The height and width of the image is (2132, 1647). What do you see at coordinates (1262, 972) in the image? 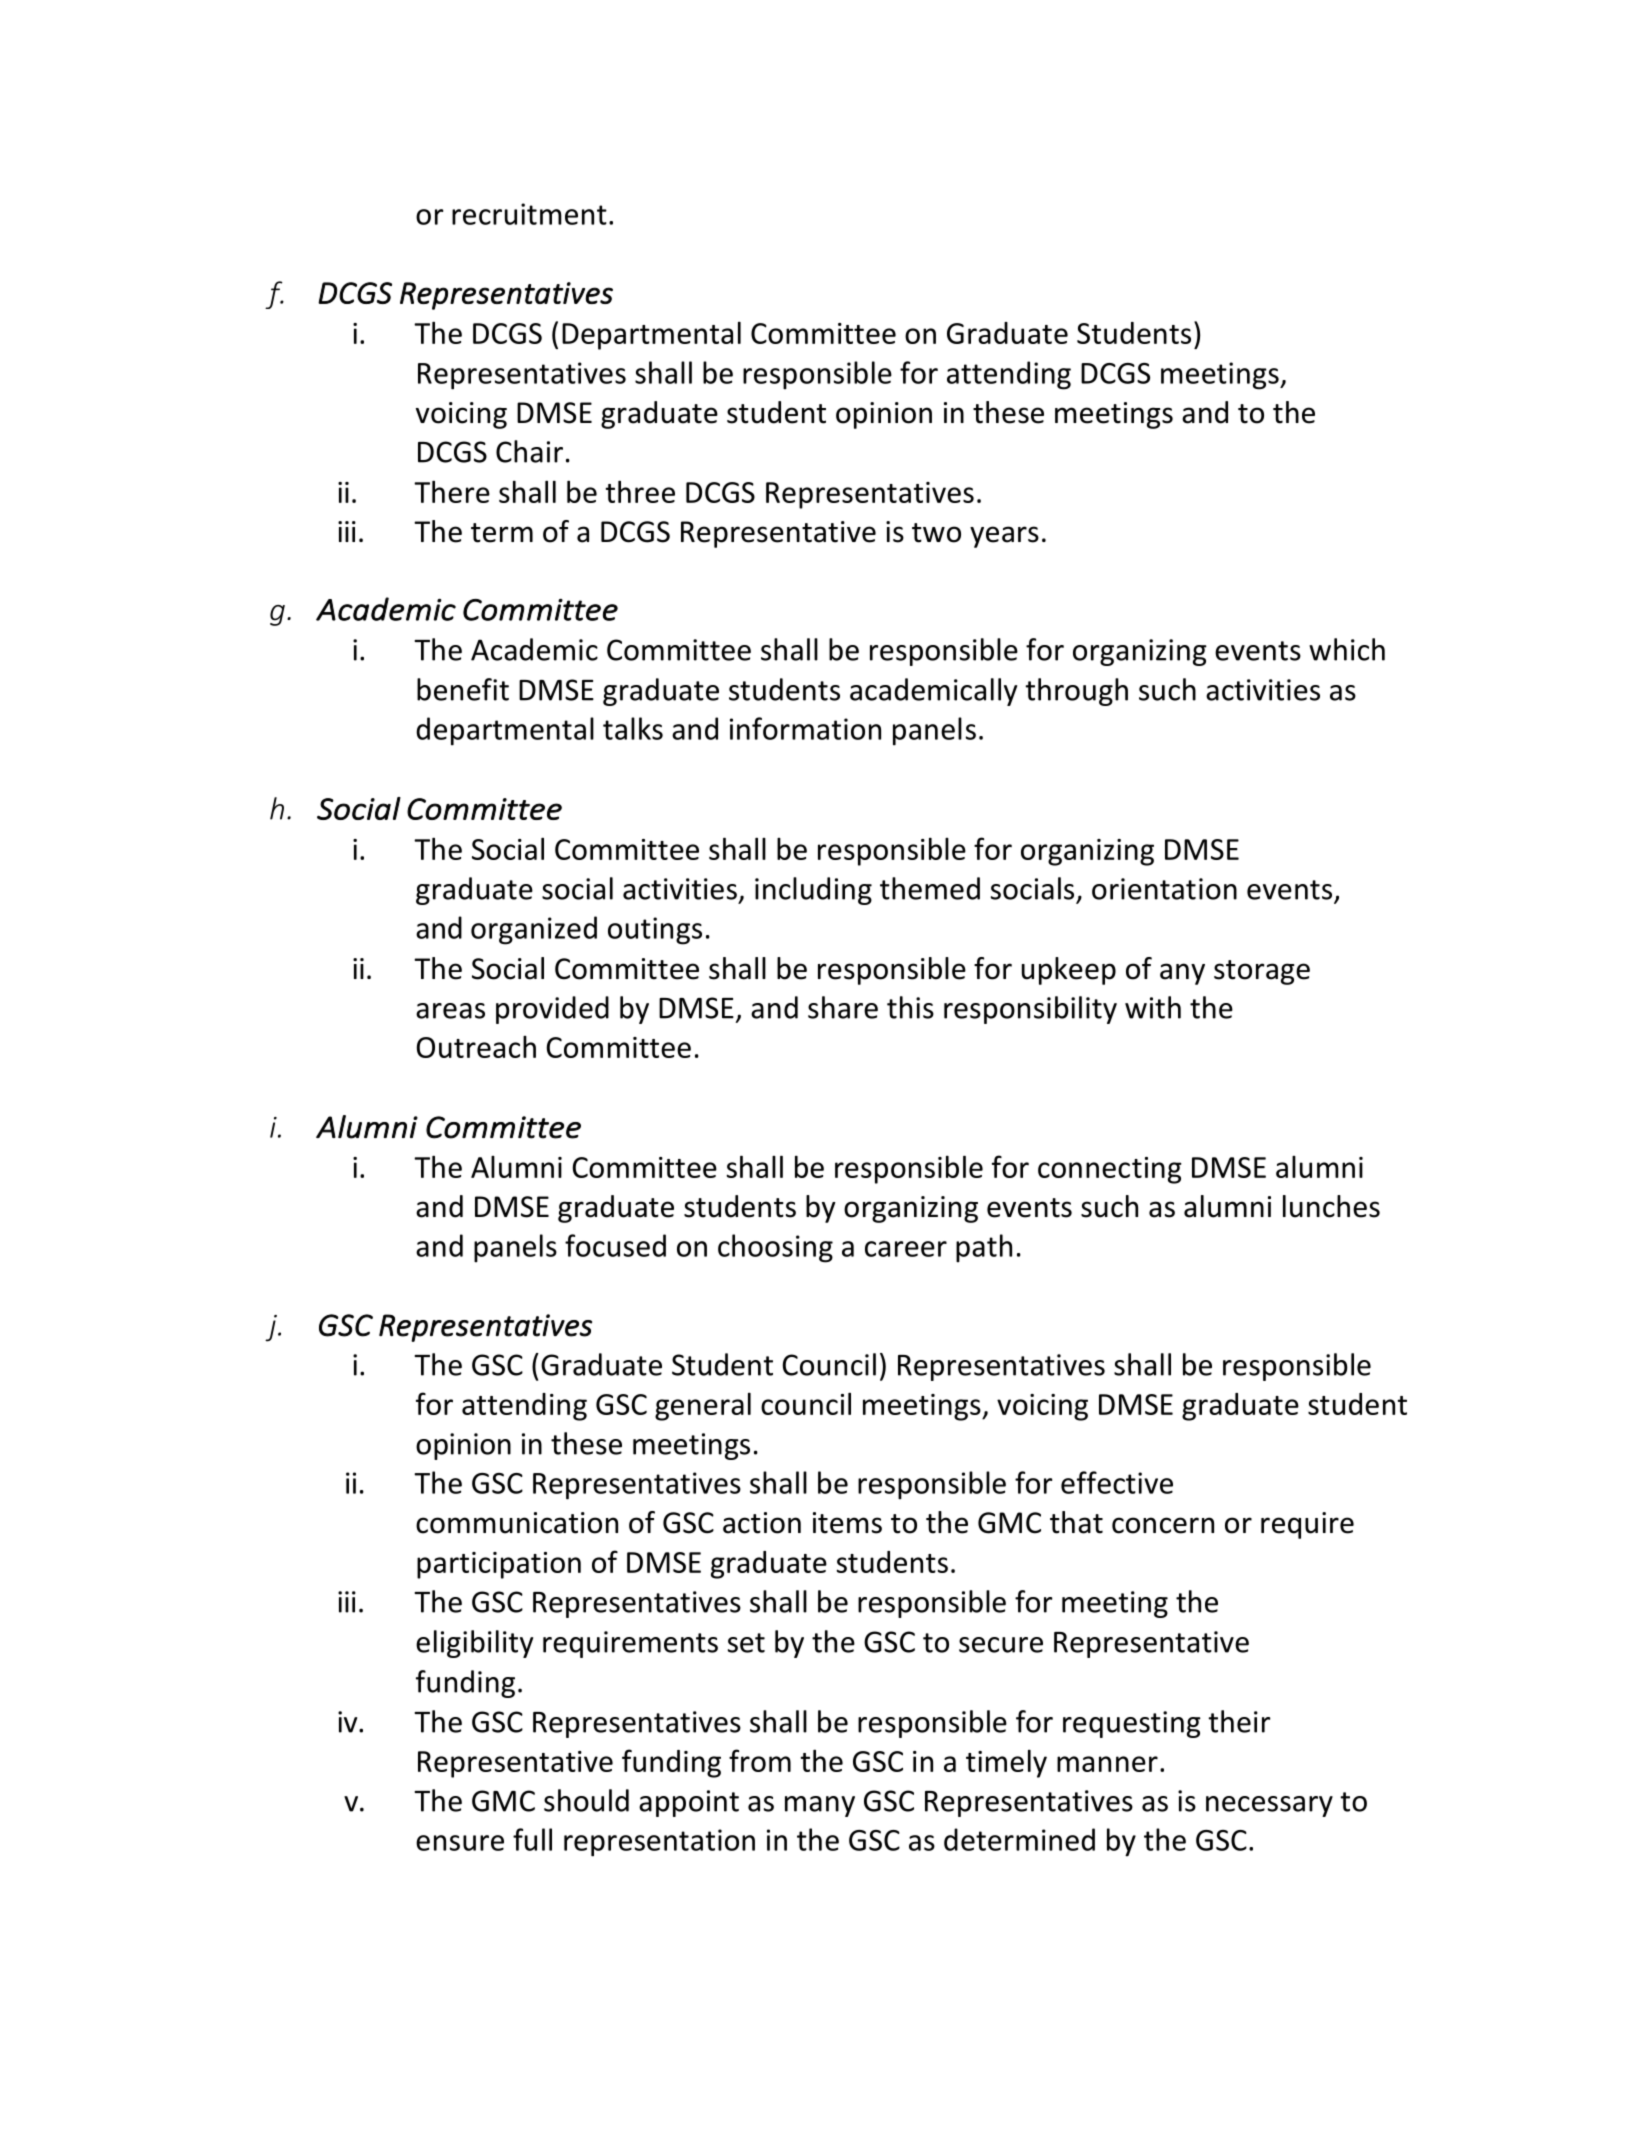
I see `storage` at bounding box center [1262, 972].
